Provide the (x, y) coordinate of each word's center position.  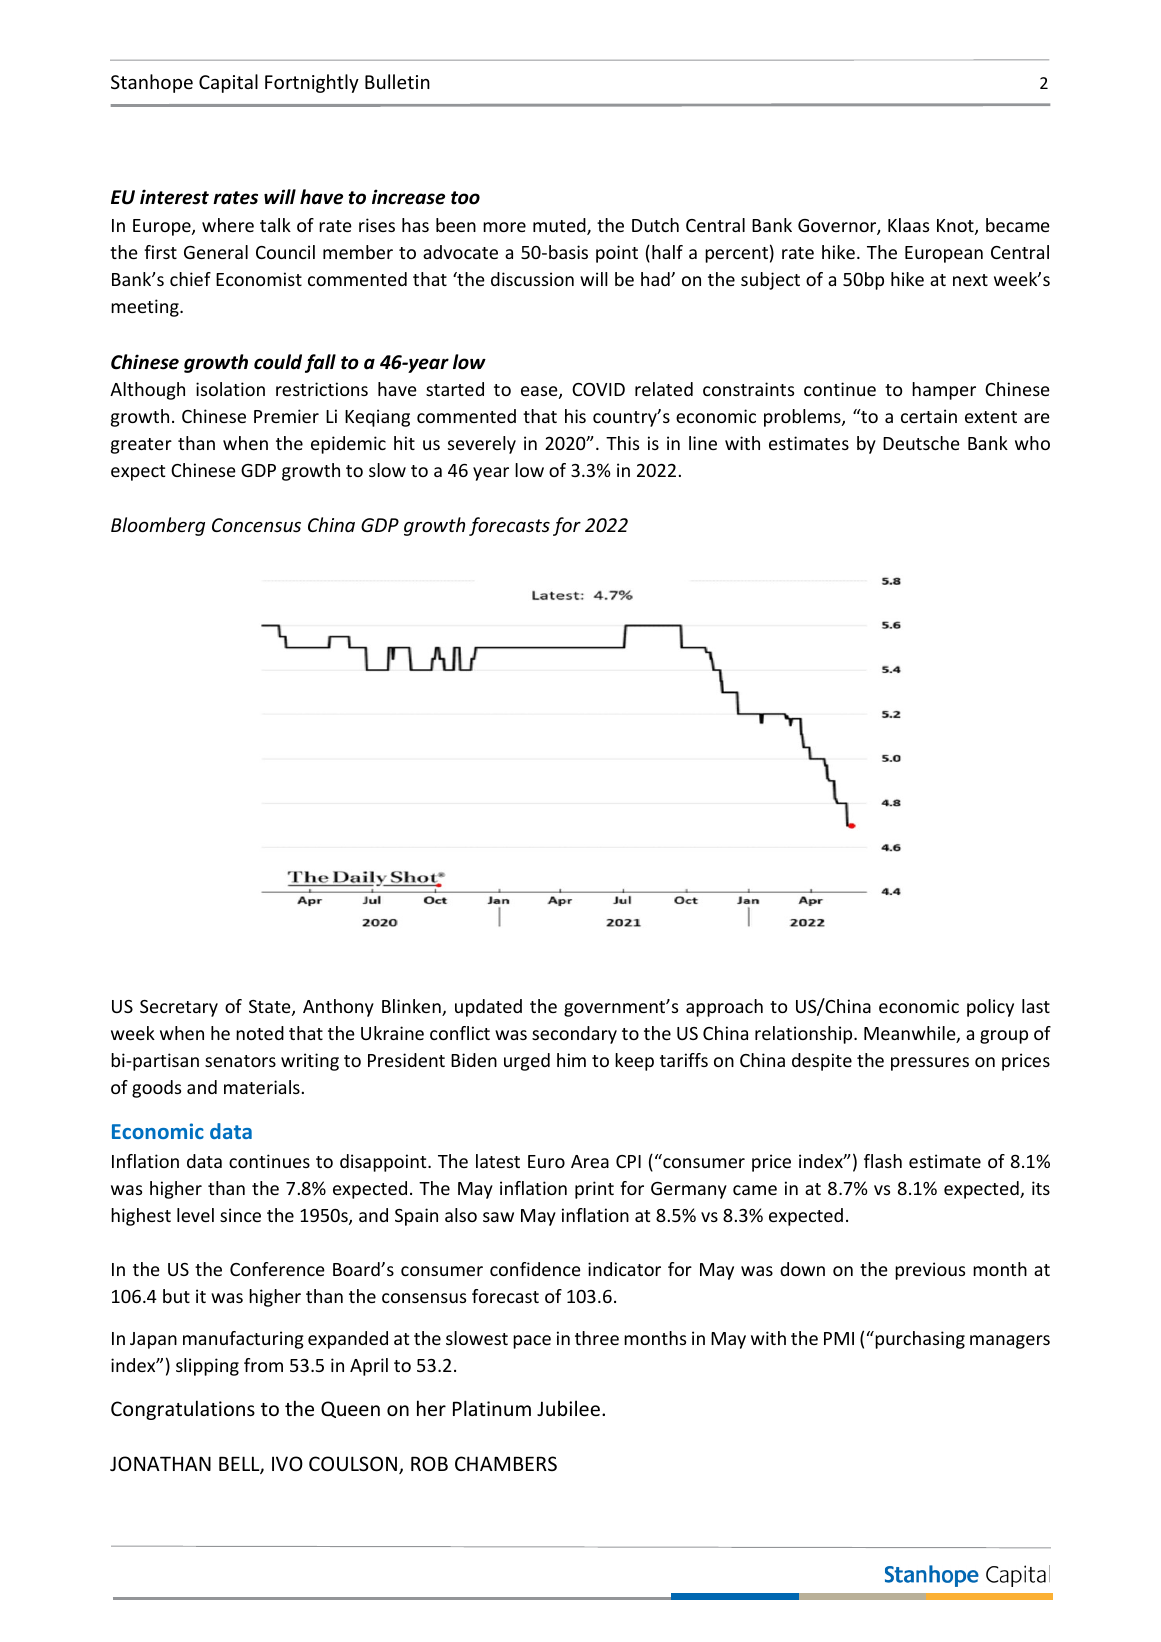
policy (990, 1008)
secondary (574, 1035)
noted (260, 1033)
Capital (228, 83)
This (622, 443)
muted (560, 226)
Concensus (256, 525)
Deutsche (921, 443)
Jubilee (570, 1408)
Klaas (908, 225)
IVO (287, 1463)
